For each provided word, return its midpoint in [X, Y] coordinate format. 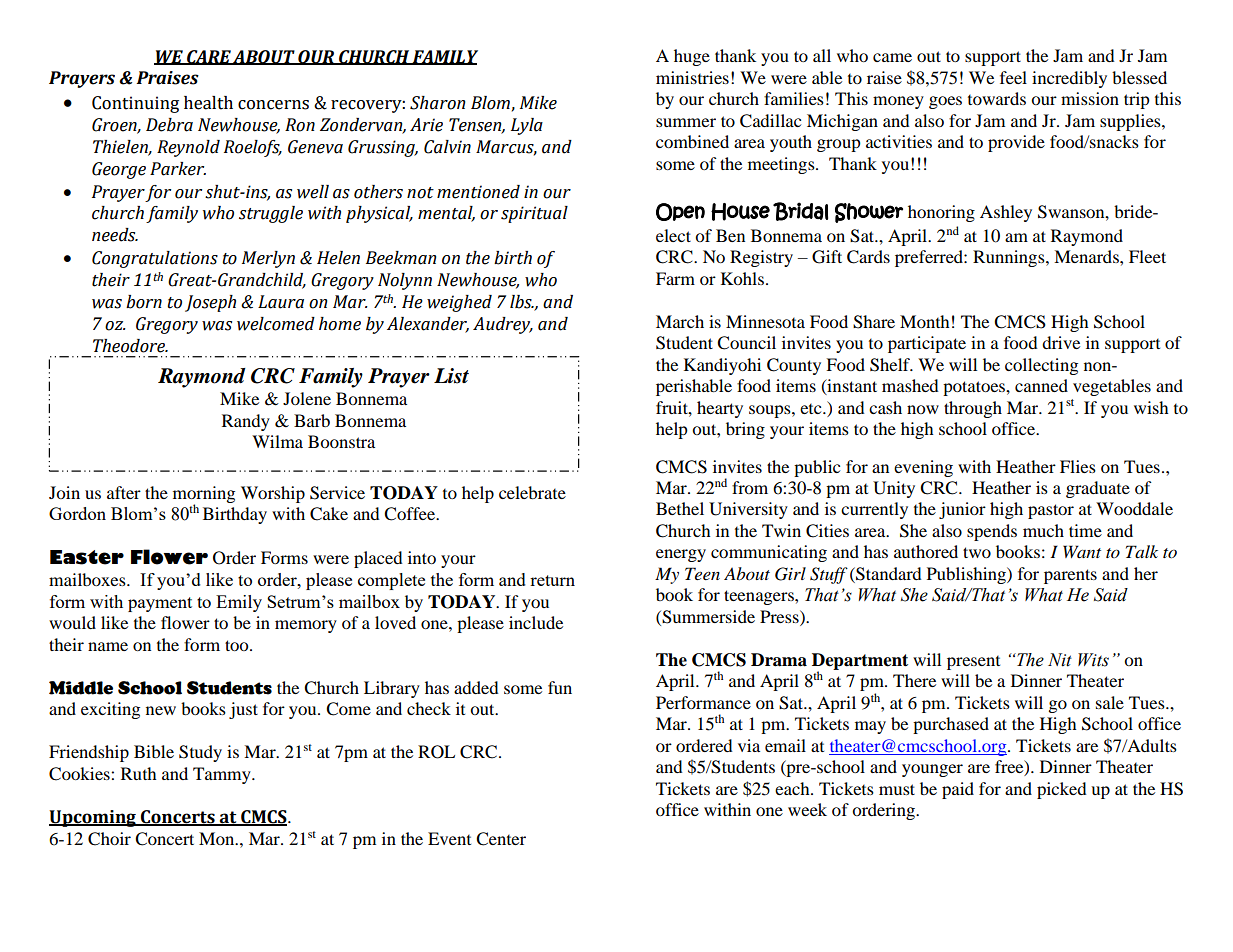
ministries [692, 77]
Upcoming [93, 818]
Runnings [1010, 258]
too [238, 645]
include [536, 622]
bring [745, 430]
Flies [1078, 466]
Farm [675, 278]
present [973, 663]
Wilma [277, 441]
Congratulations [155, 259]
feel [1013, 77]
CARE [209, 57]
